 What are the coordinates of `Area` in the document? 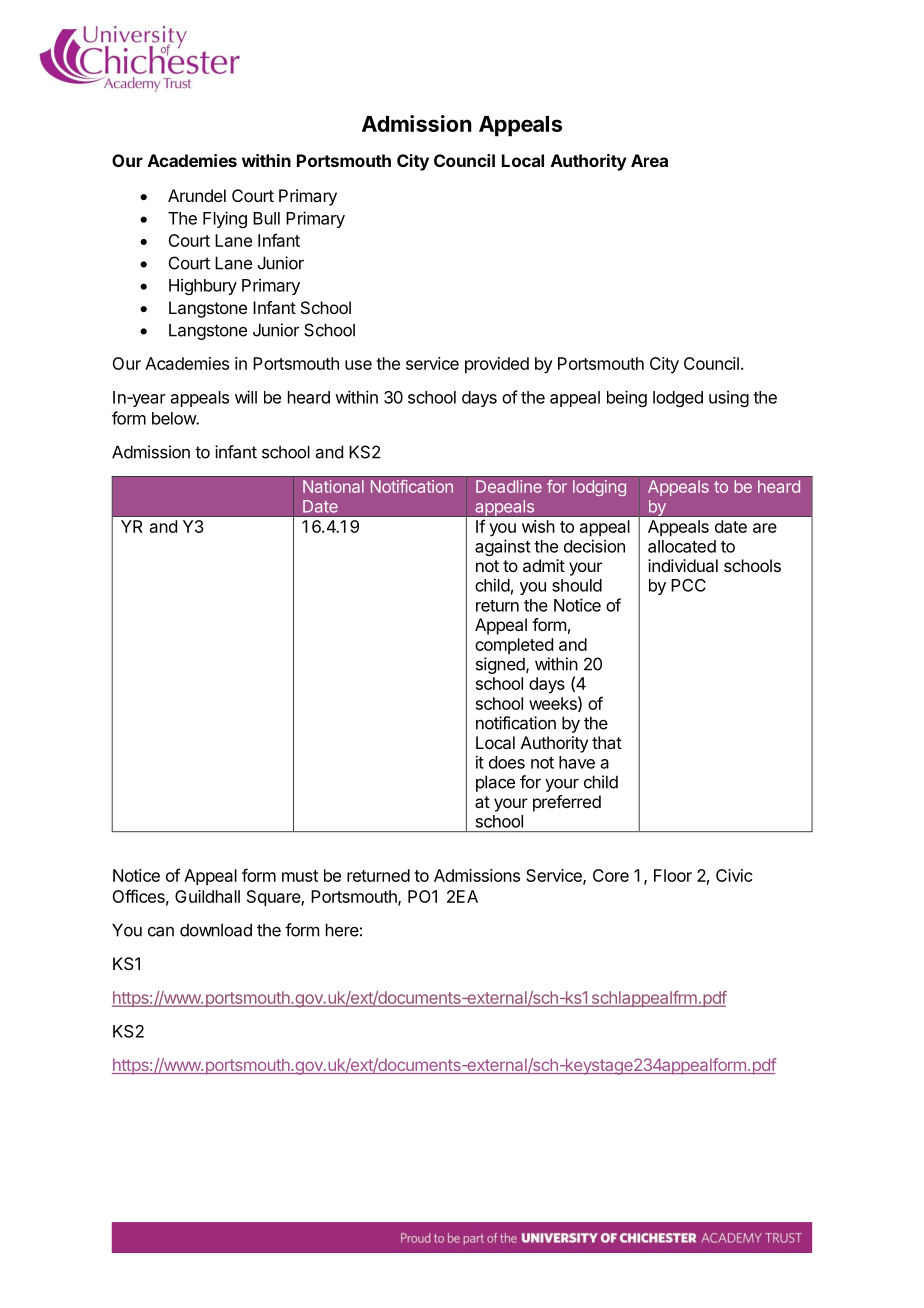 It's located at (649, 160).
